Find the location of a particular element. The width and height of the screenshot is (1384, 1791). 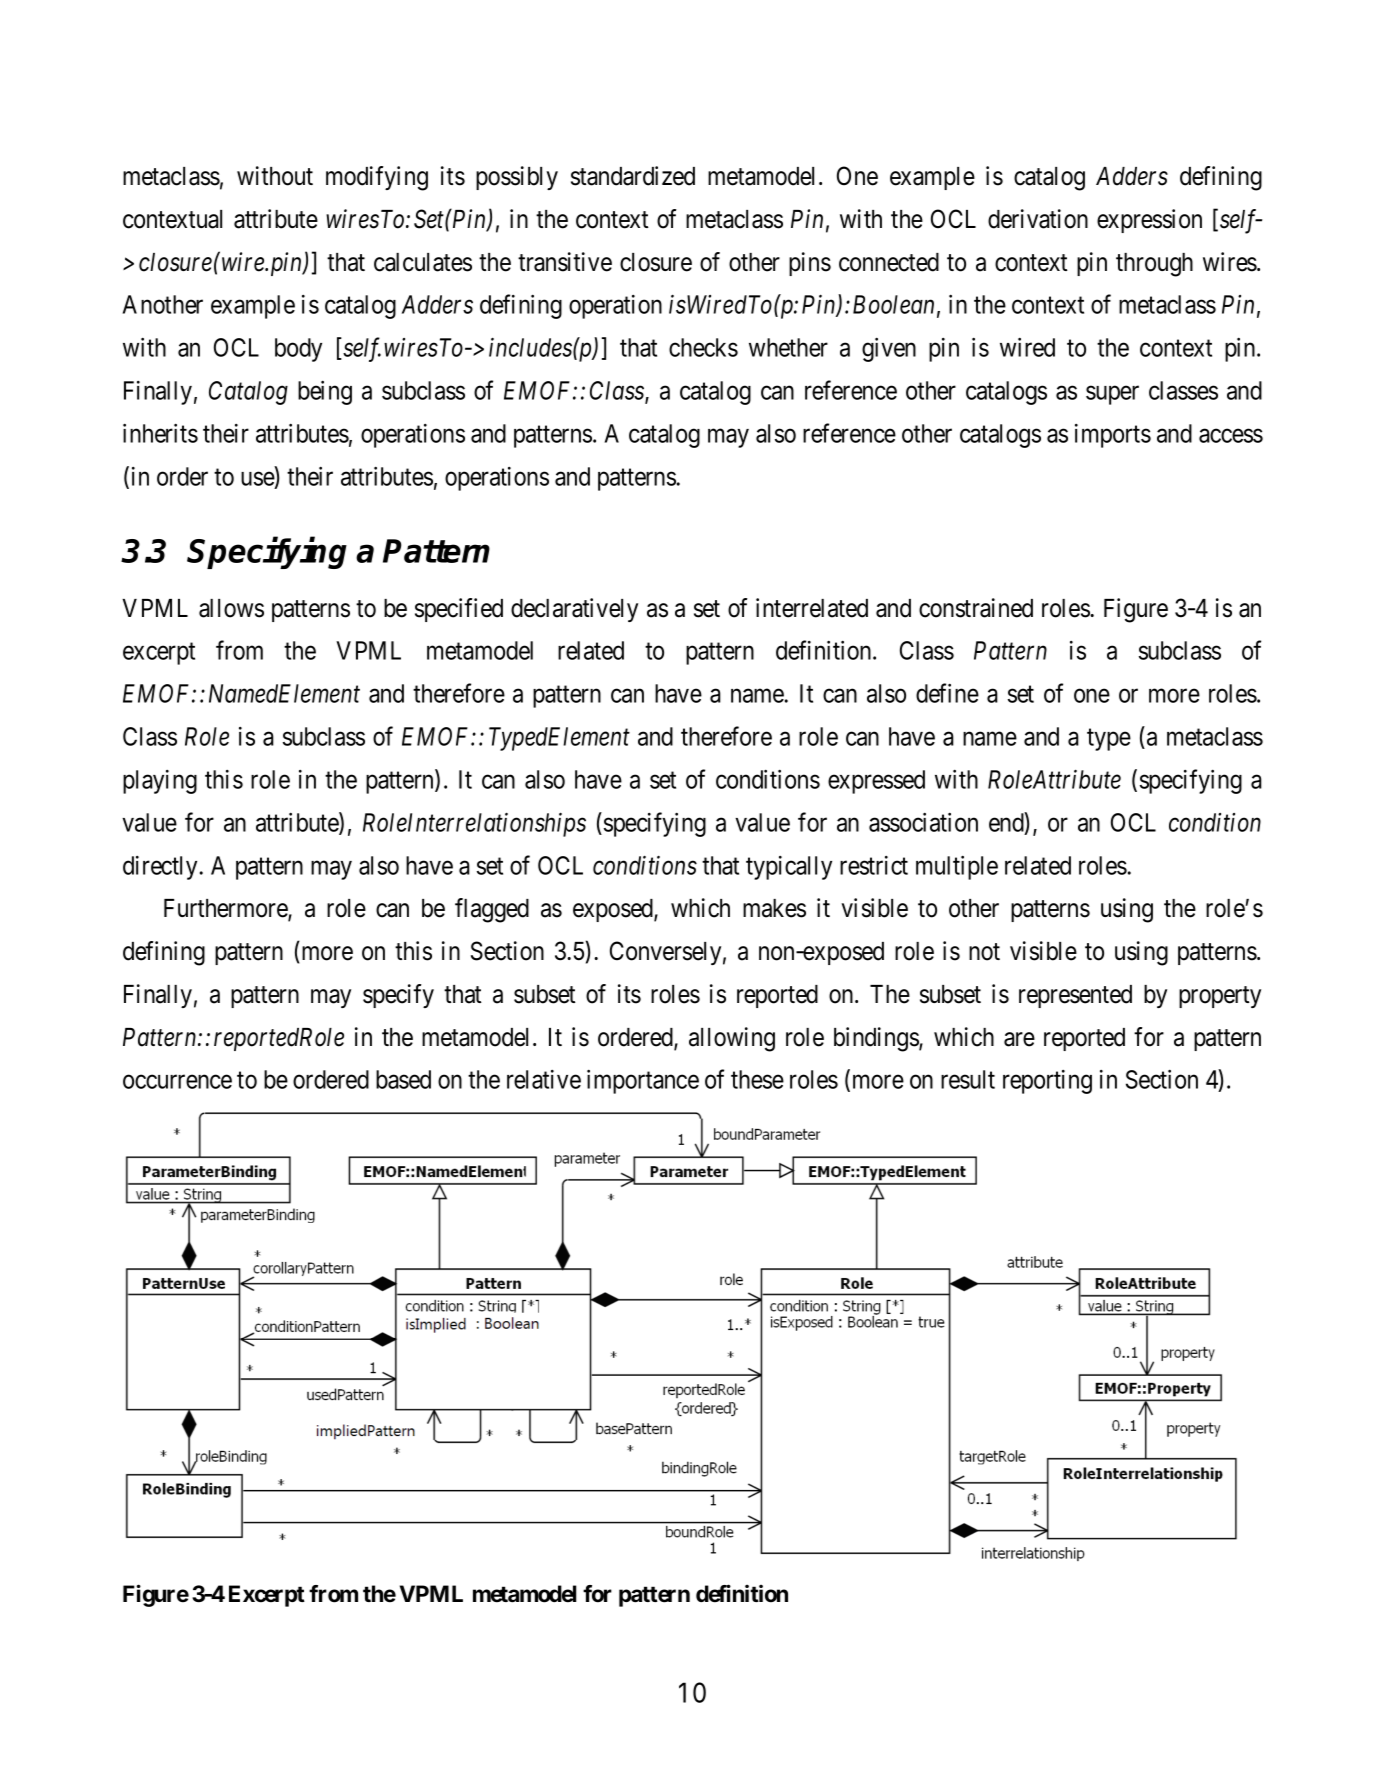

multiple is located at coordinates (957, 867).
